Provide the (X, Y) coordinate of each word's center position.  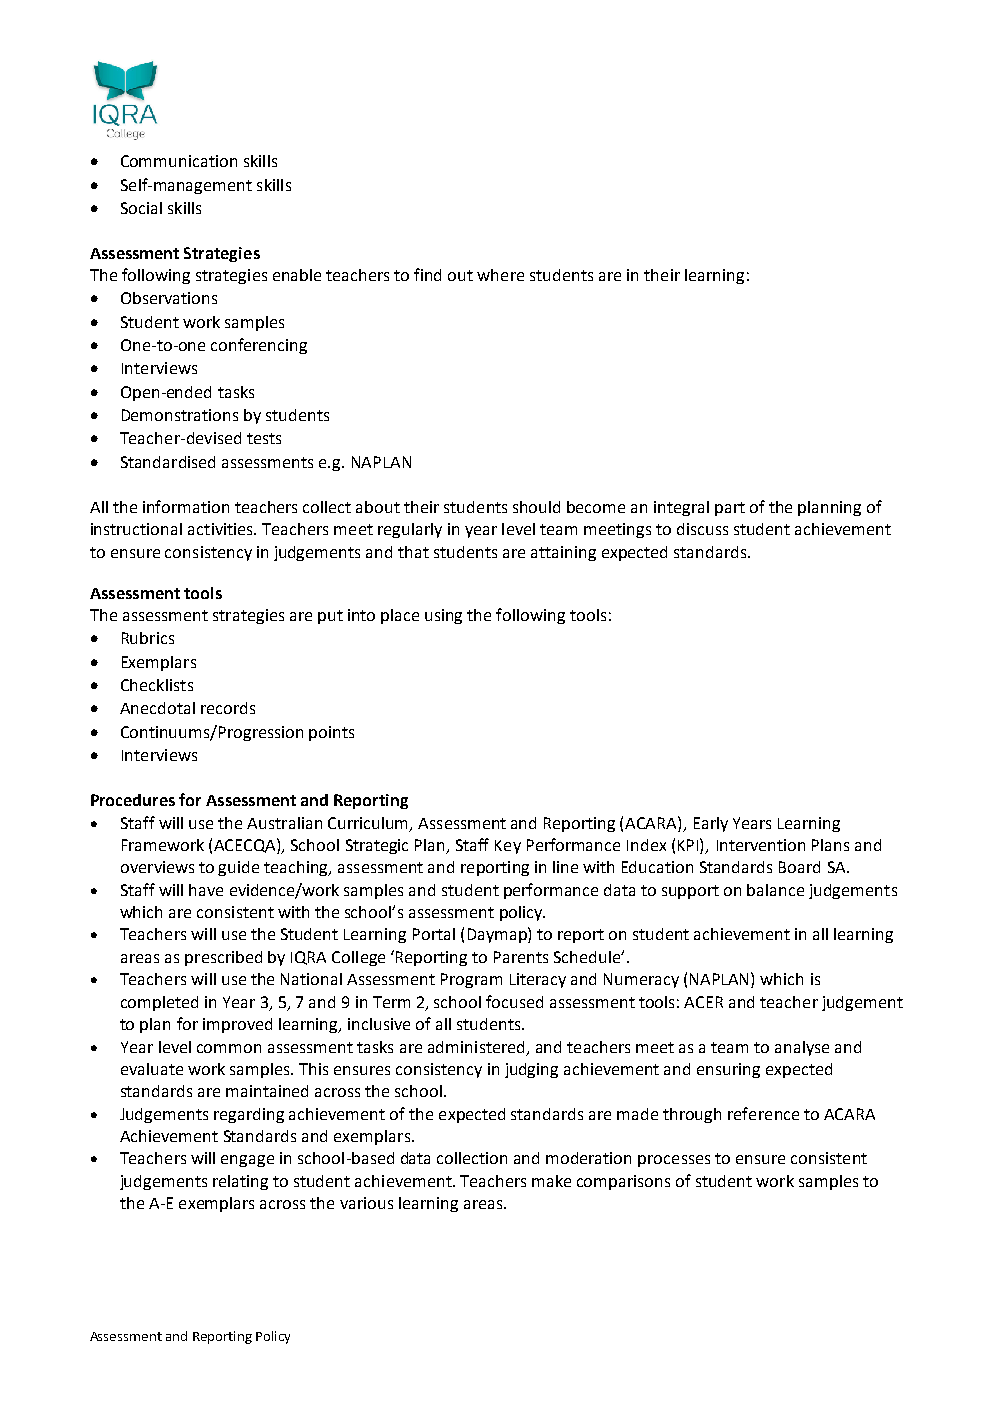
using (443, 616)
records (228, 708)
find (427, 274)
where (500, 275)
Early (711, 824)
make (551, 1181)
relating (240, 1182)
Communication (179, 161)
